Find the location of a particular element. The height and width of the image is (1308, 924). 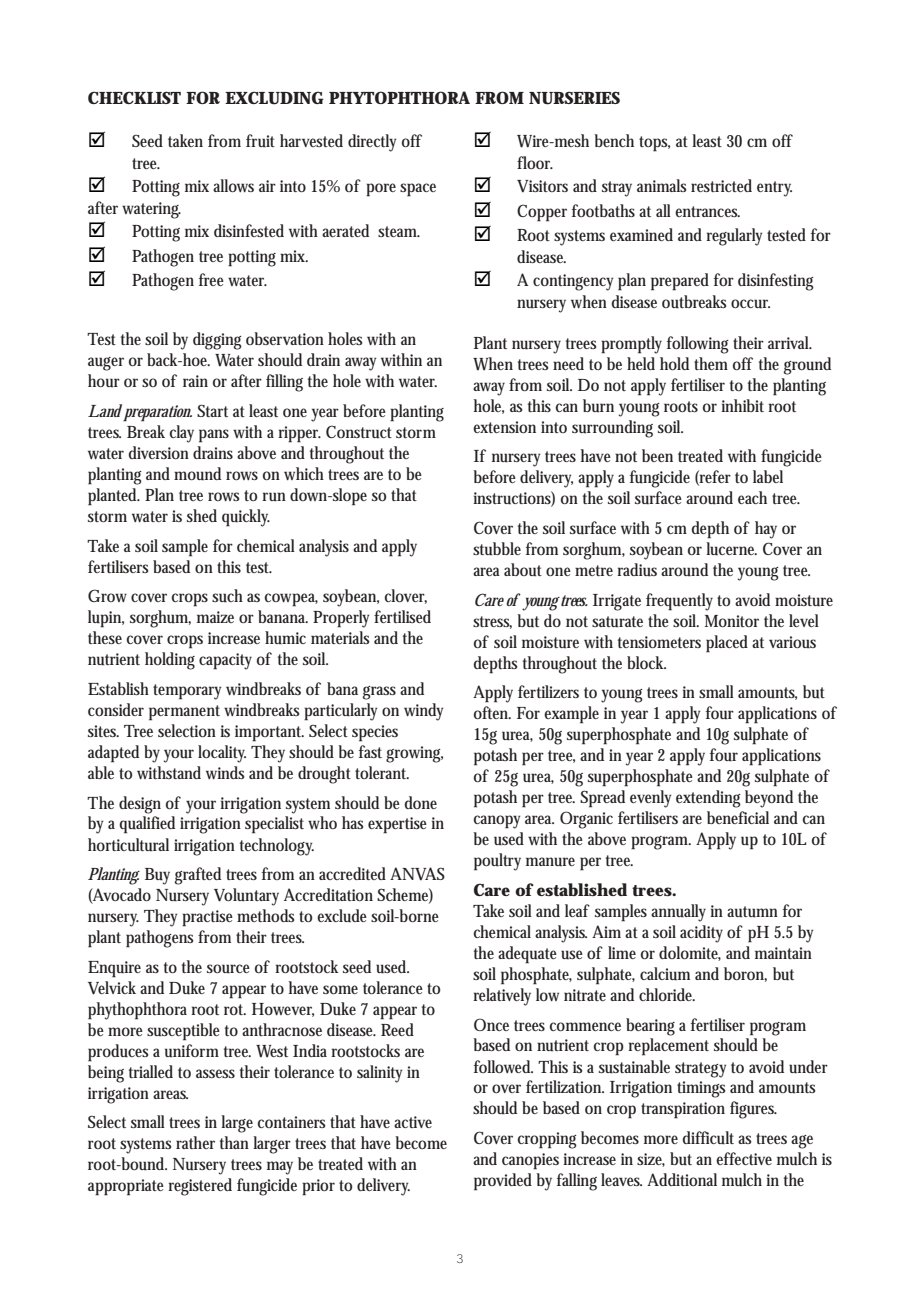

stress is located at coordinates (492, 622).
